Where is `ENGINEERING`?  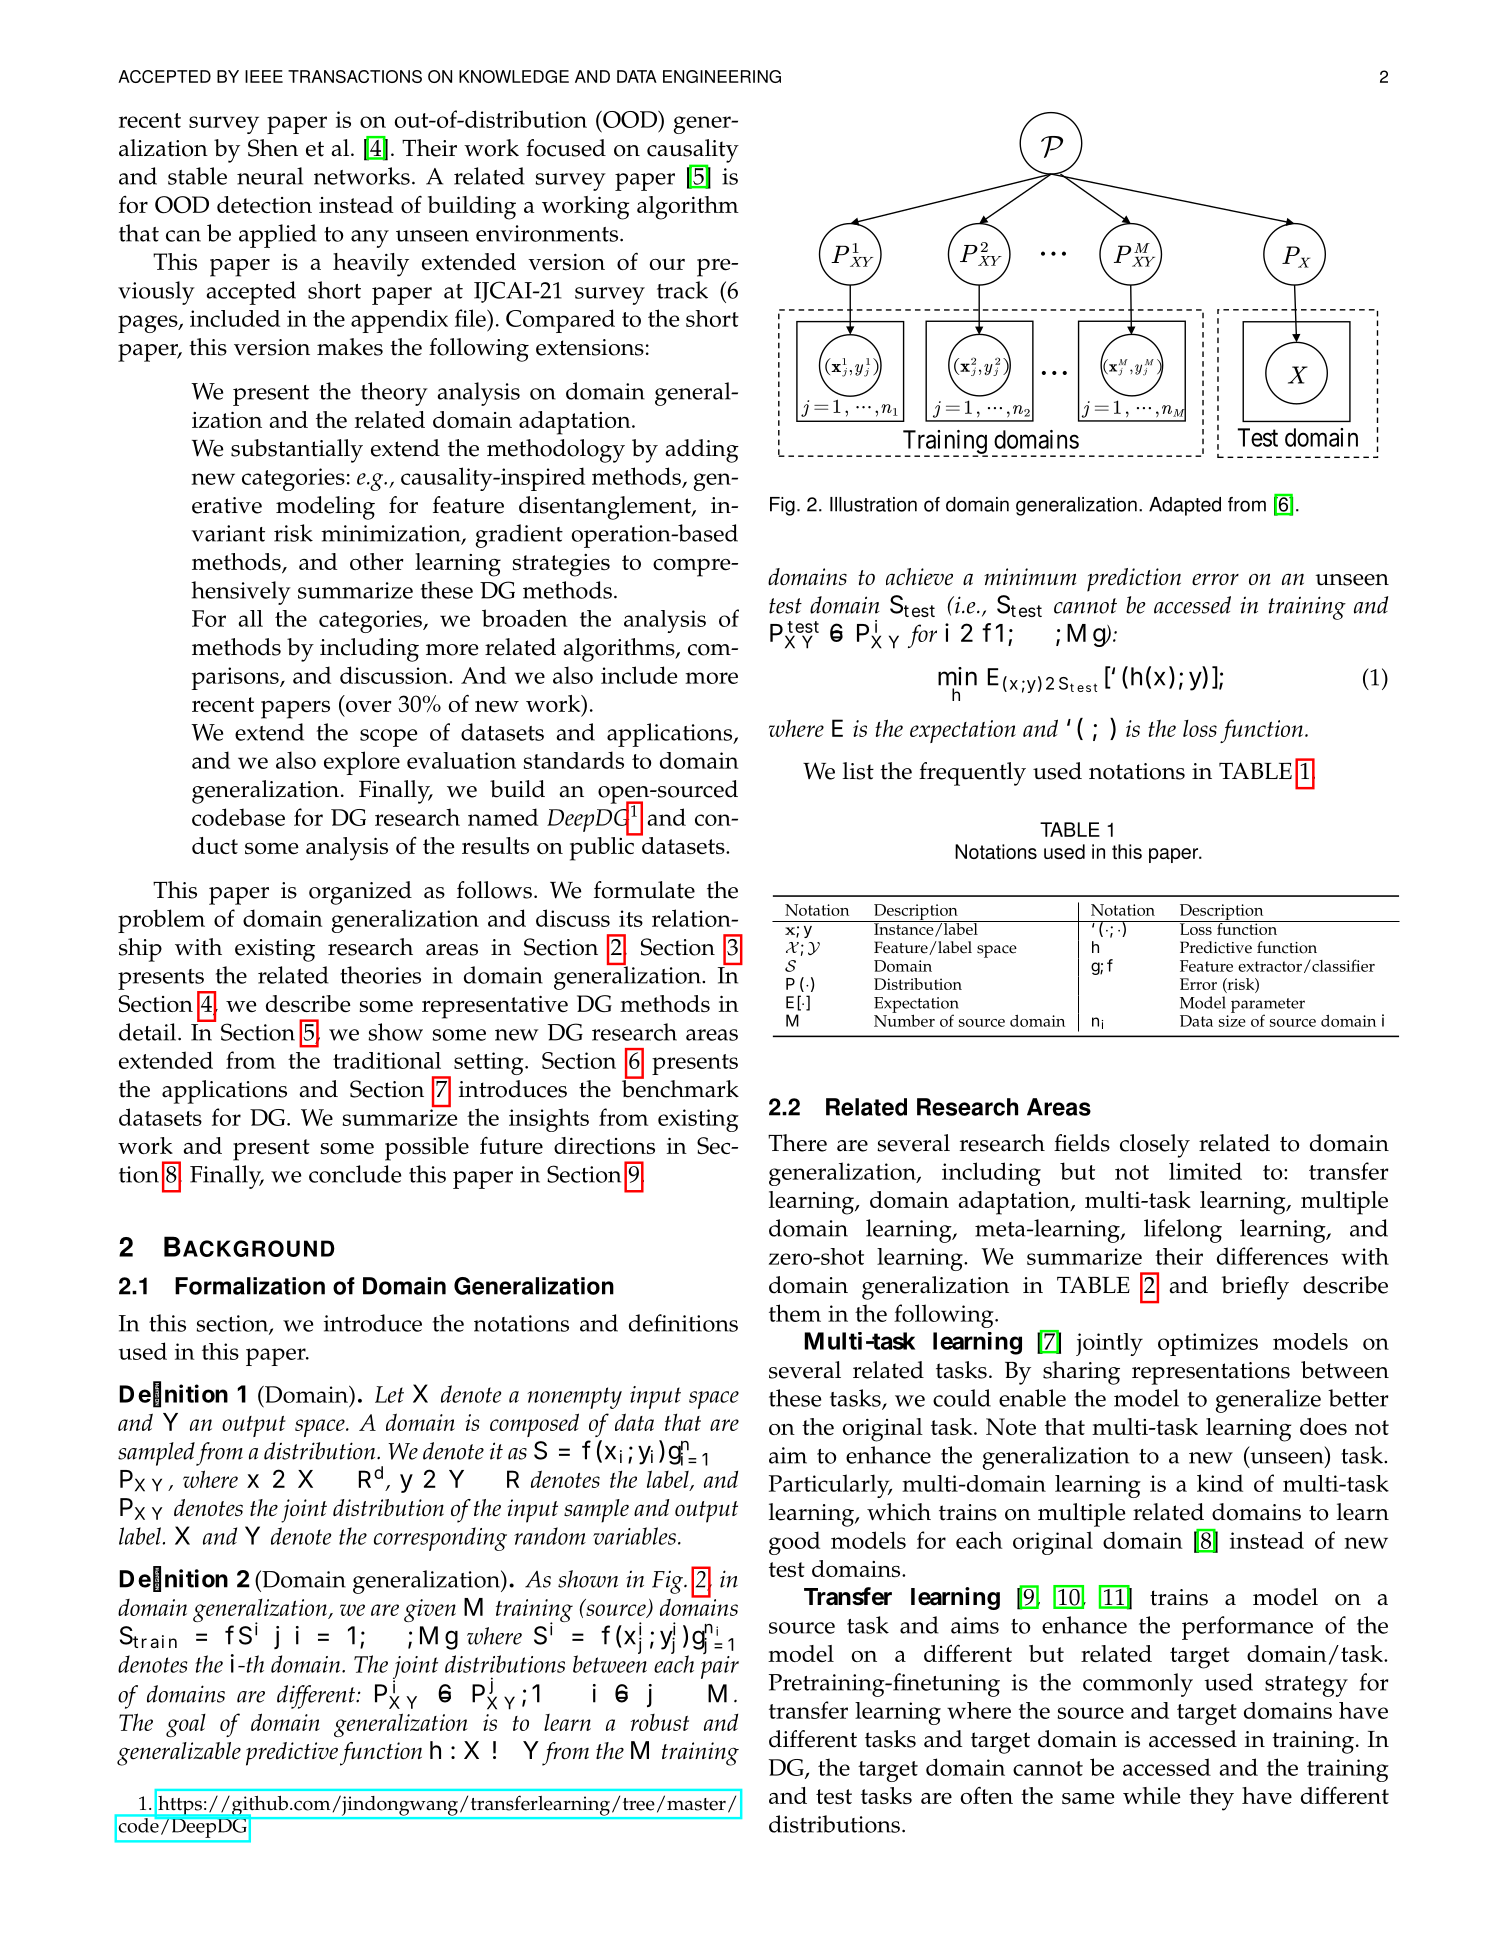 ENGINEERING is located at coordinates (722, 76).
